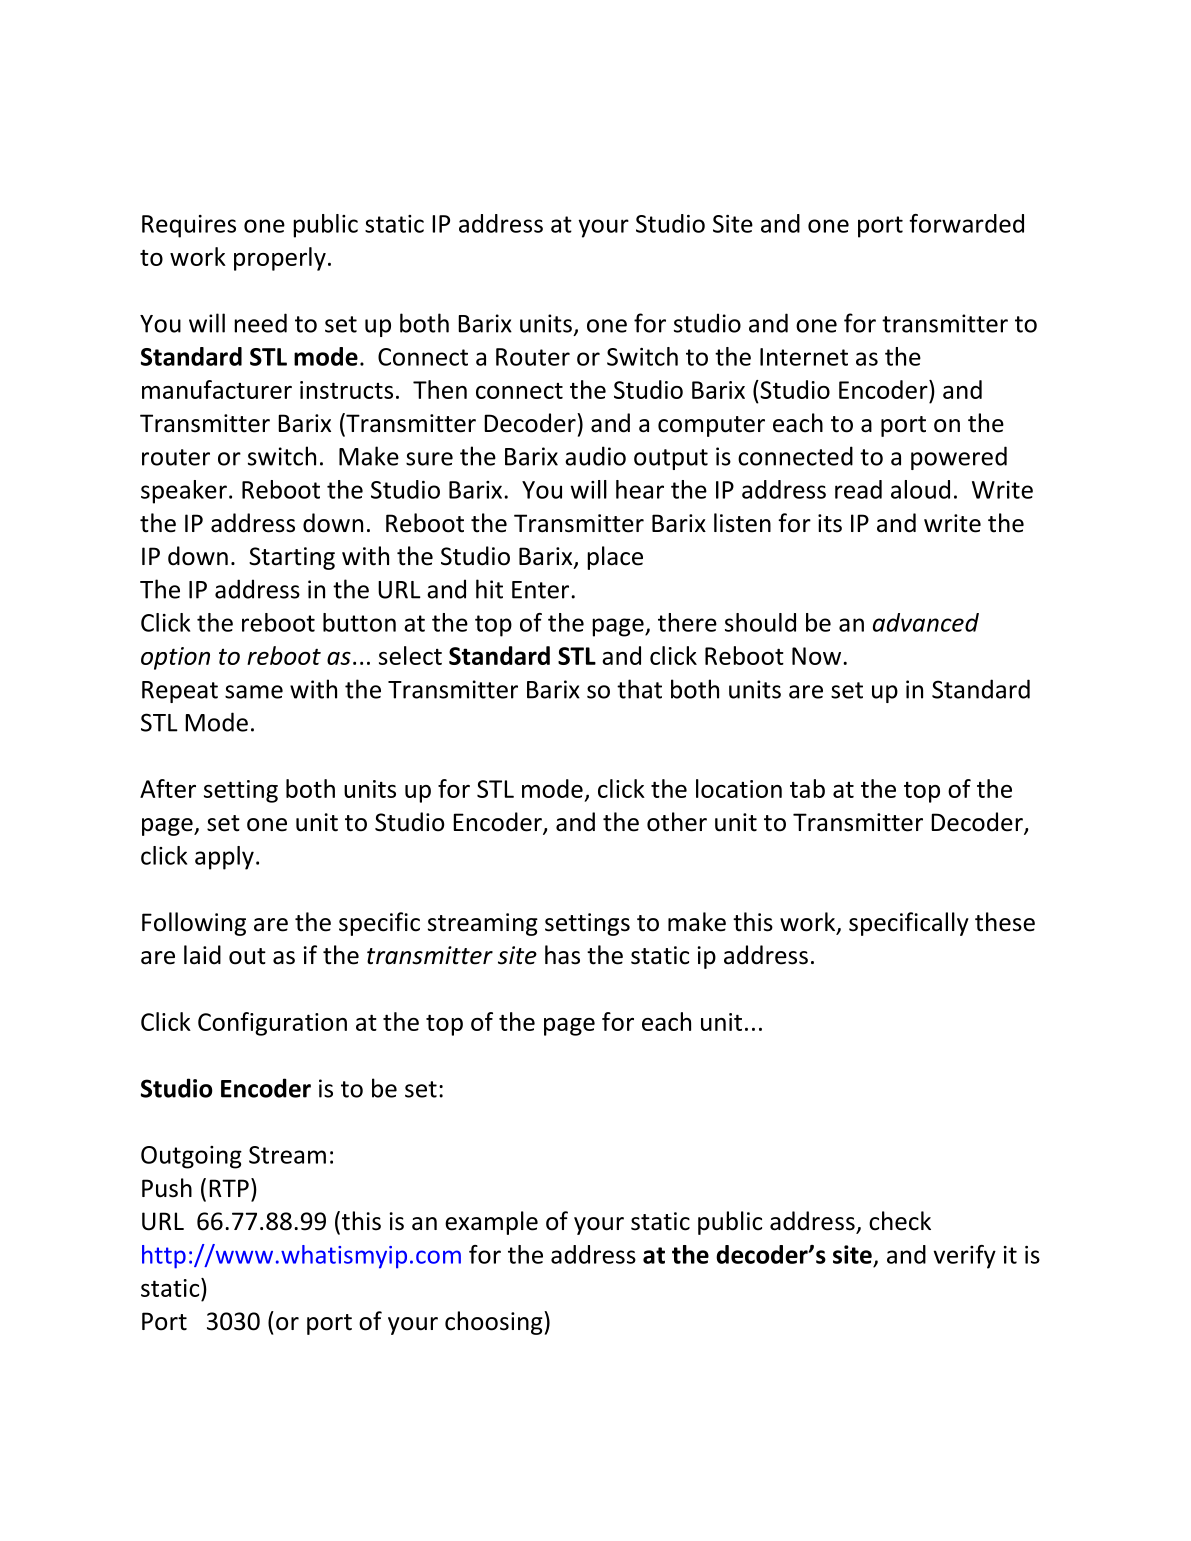 Image resolution: width=1191 pixels, height=1541 pixels. I want to click on forwarded, so click(966, 223).
